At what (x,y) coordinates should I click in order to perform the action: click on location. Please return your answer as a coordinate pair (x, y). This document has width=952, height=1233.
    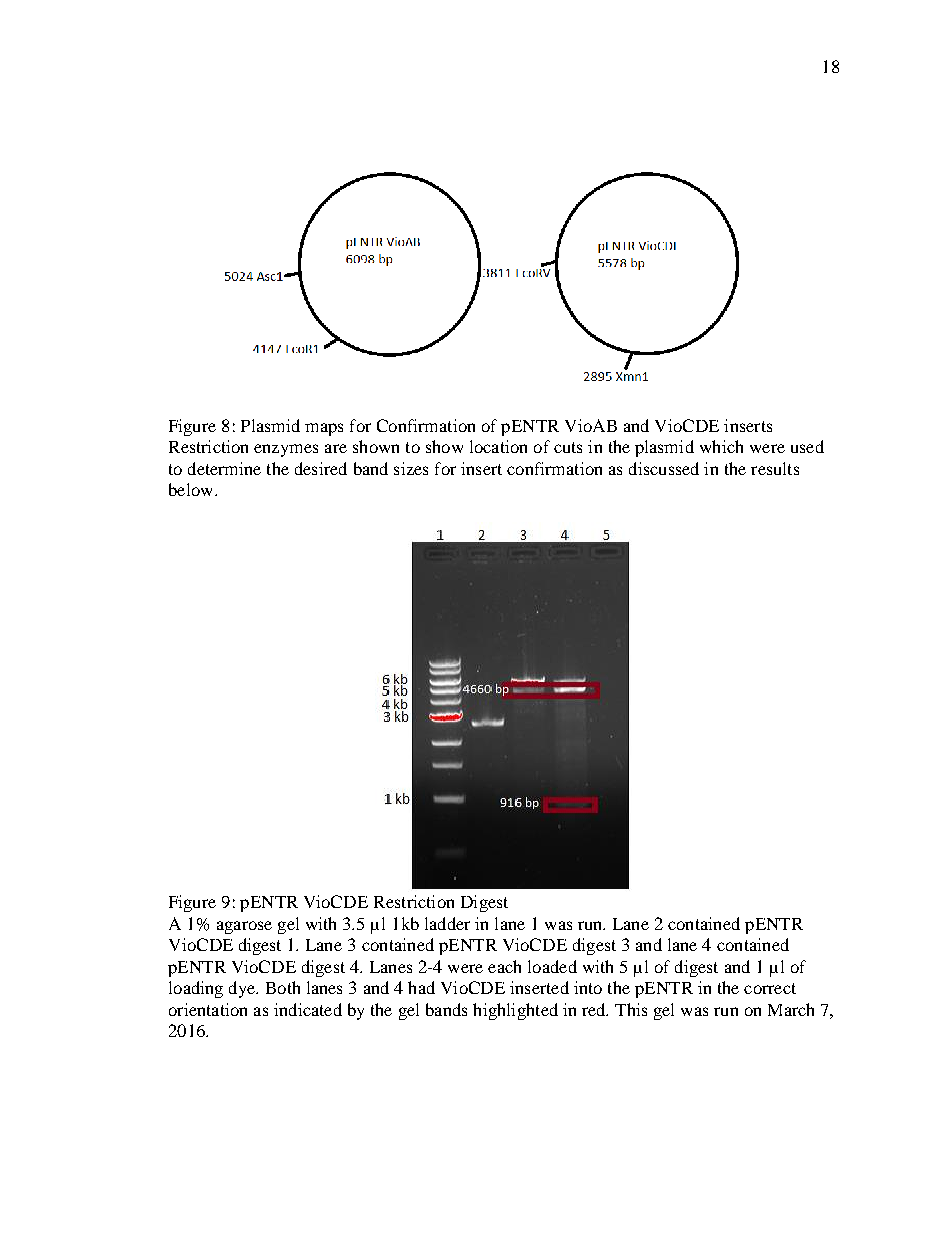
    Looking at the image, I should click on (498, 446).
